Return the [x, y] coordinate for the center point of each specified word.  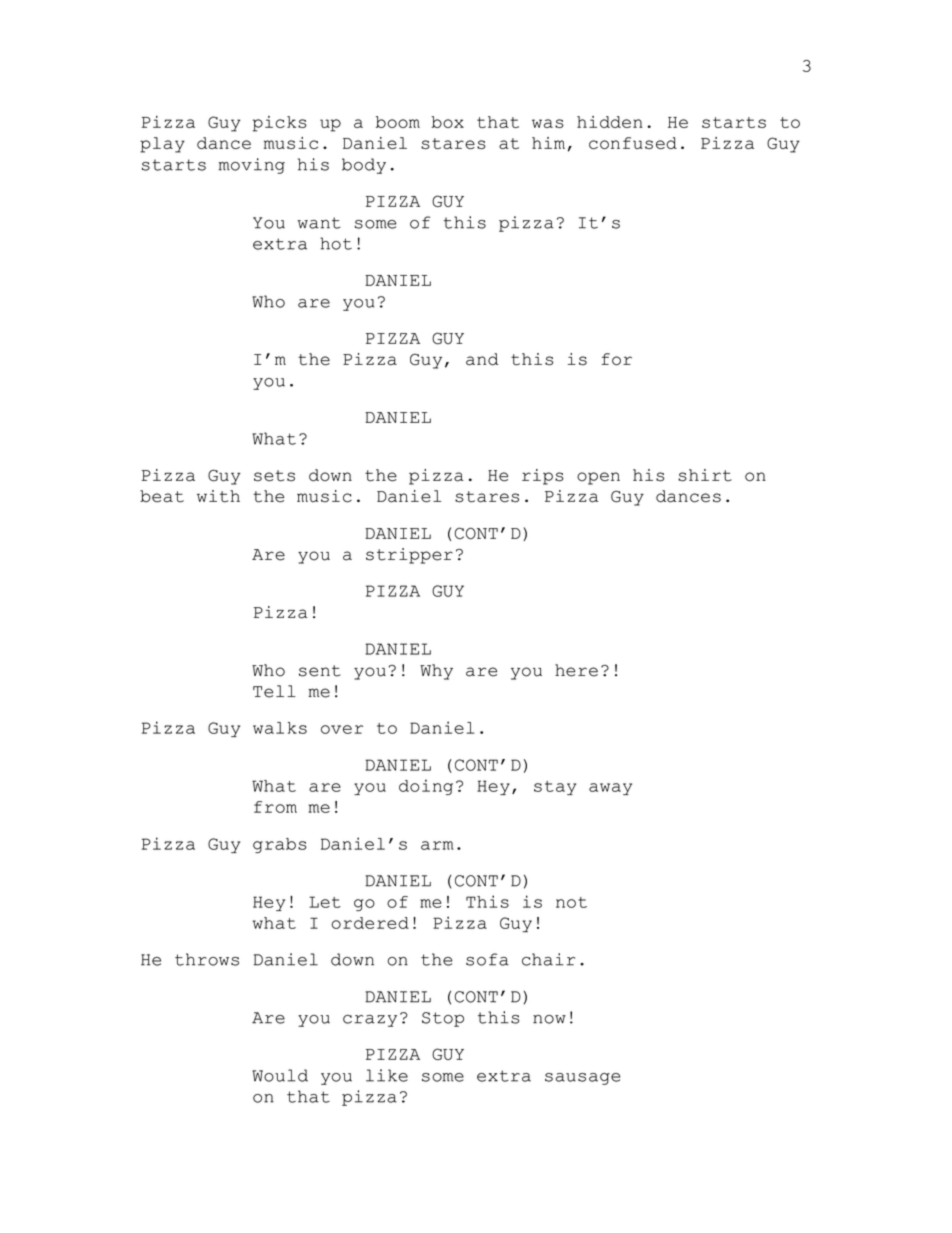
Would [280, 1075]
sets [274, 476]
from [275, 807]
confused [633, 143]
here [576, 670]
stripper [409, 556]
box [447, 122]
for [616, 359]
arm [437, 845]
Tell [274, 691]
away [610, 789]
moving [251, 166]
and [482, 359]
